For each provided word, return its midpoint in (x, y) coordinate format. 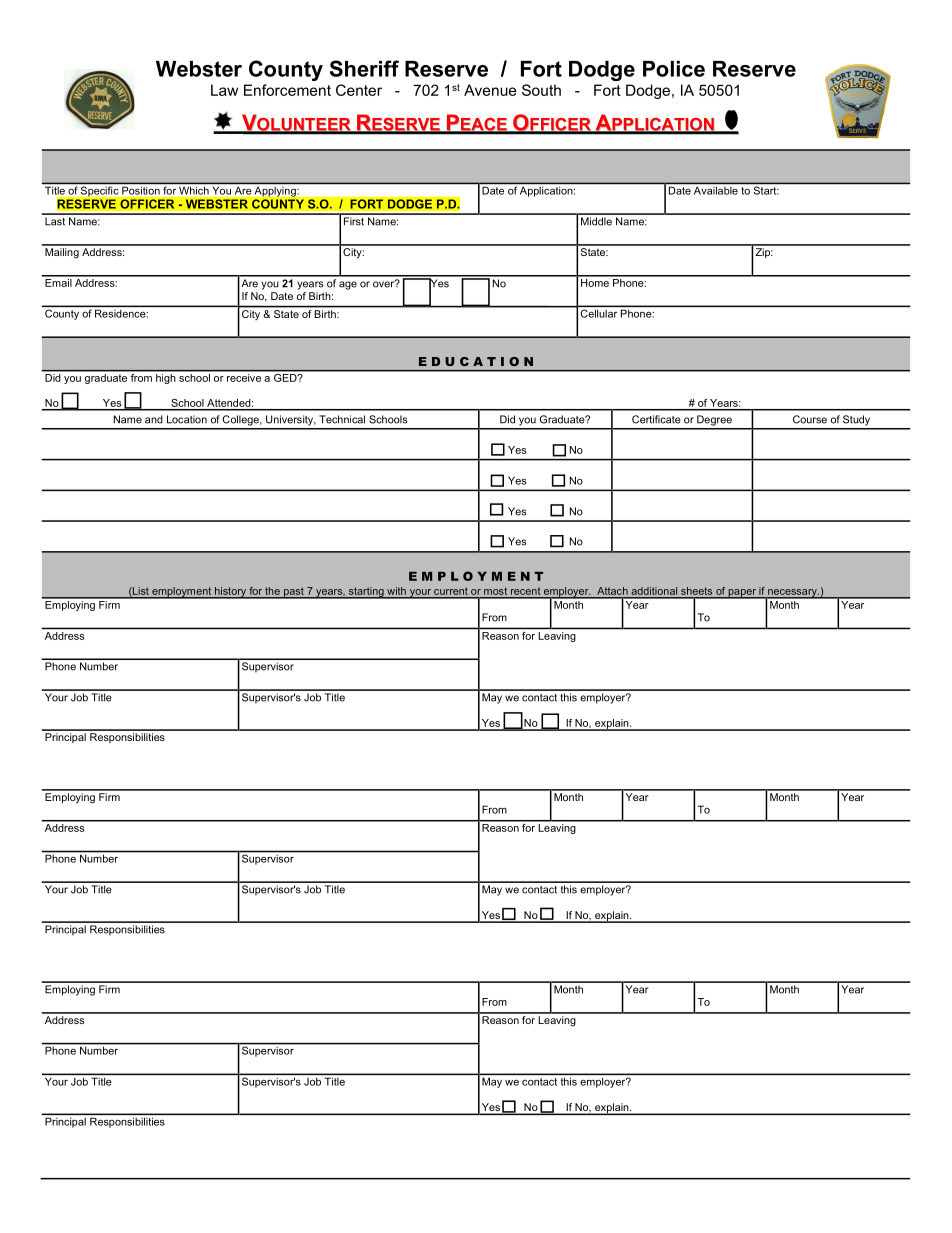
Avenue (490, 90)
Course (810, 419)
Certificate (656, 419)
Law (224, 90)
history (230, 593)
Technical (342, 419)
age (348, 285)
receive (244, 376)
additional (654, 591)
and (154, 419)
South (541, 90)
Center (359, 90)
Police (674, 69)
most (495, 591)
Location (187, 419)
